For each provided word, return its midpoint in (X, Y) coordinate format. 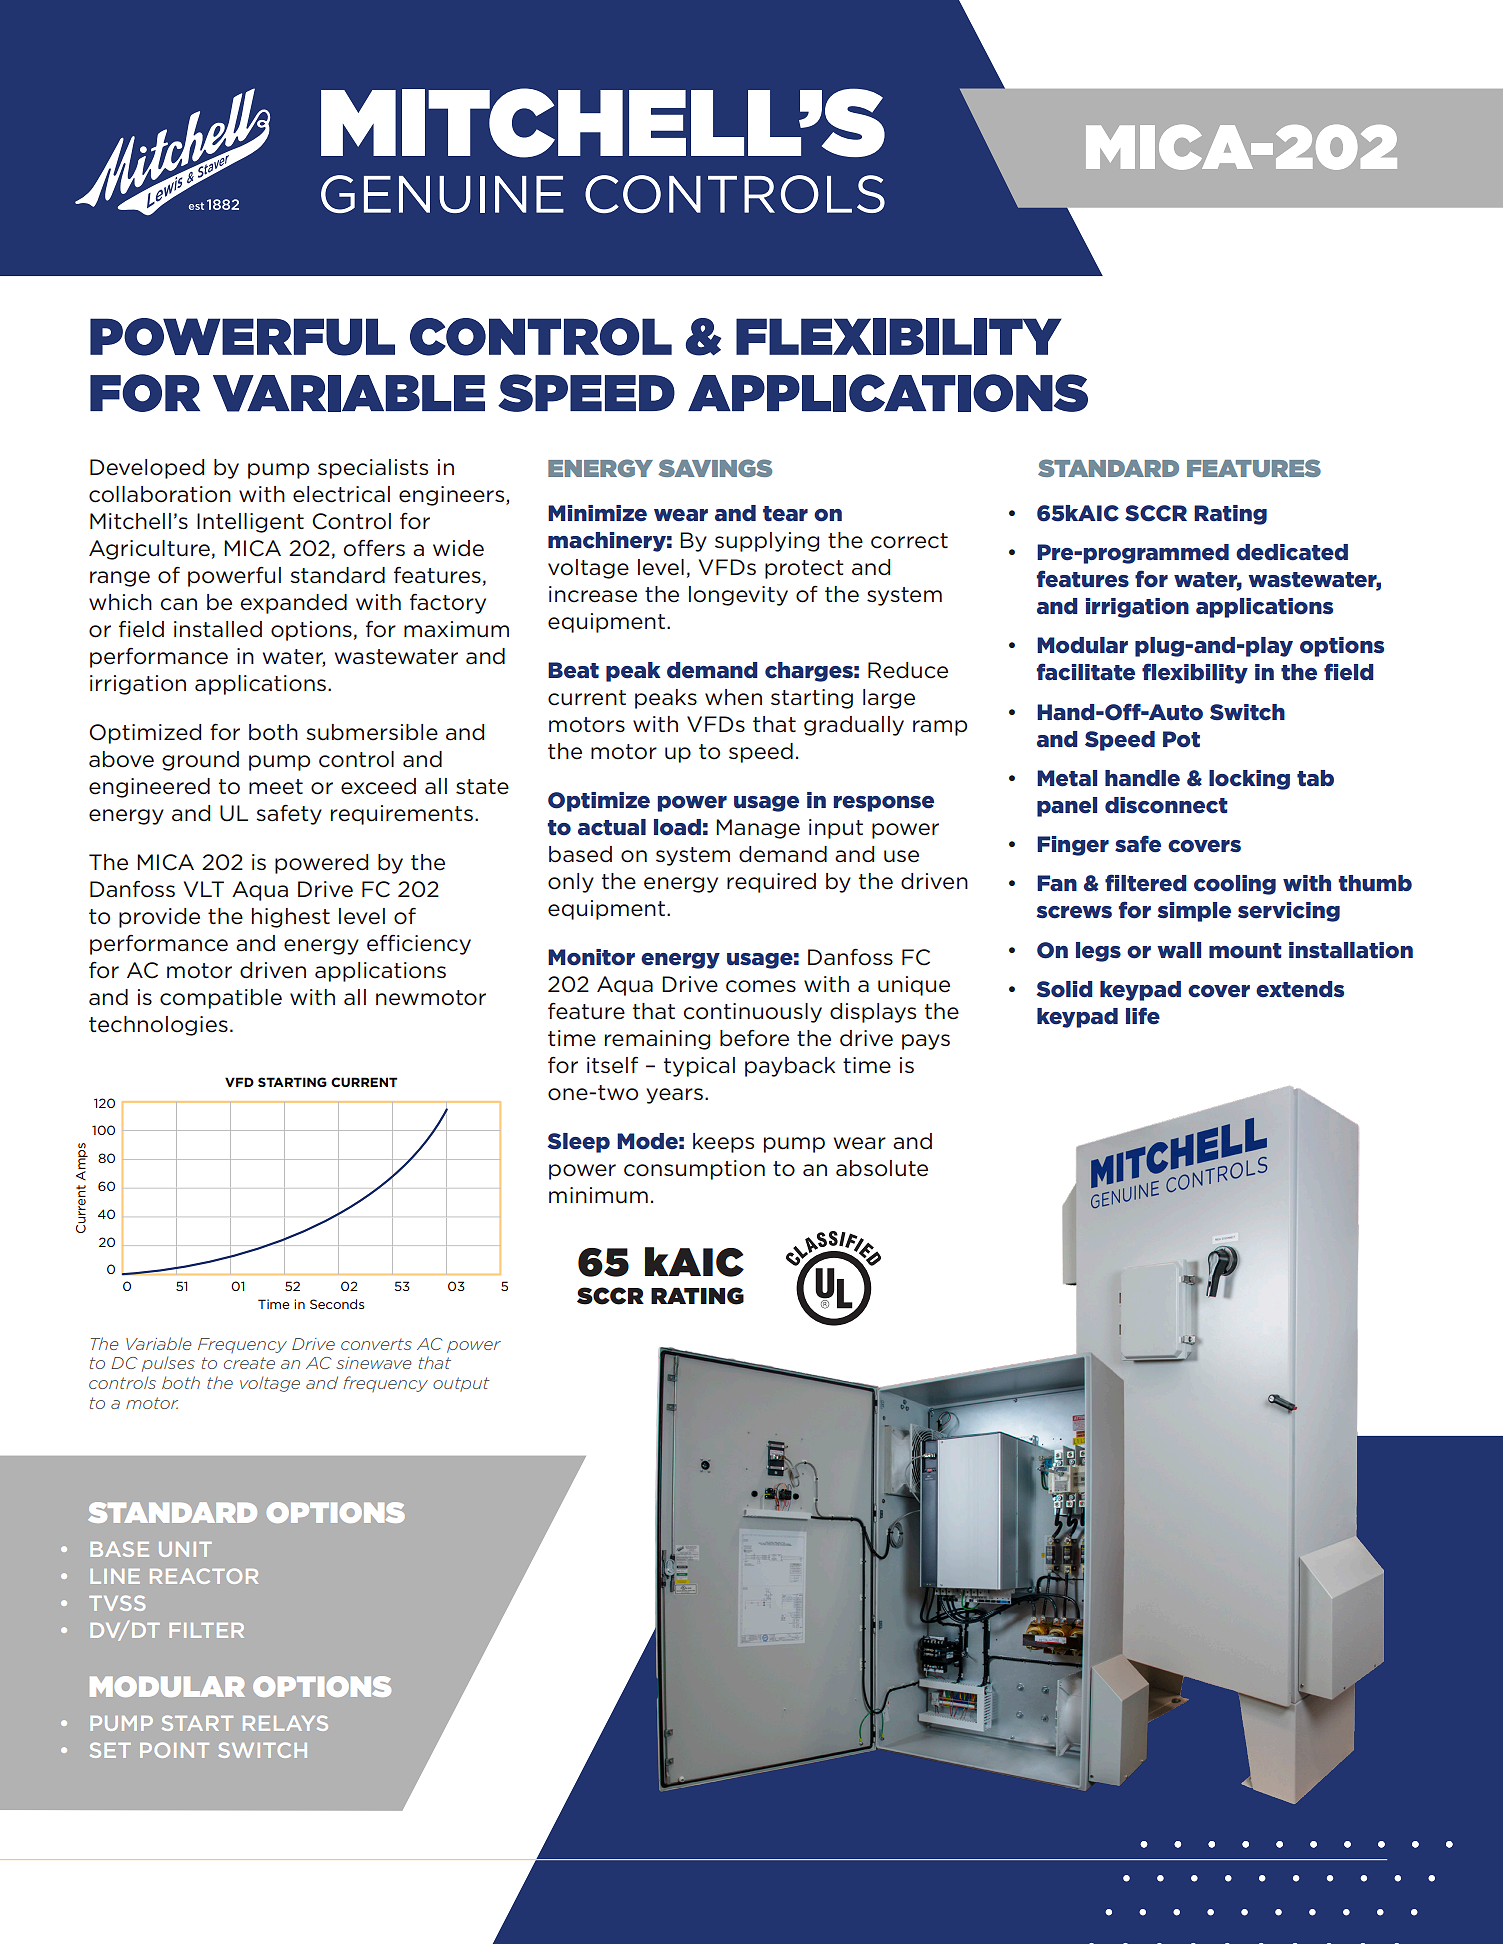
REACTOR (204, 1576)
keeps (723, 1143)
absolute (882, 1168)
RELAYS (285, 1723)
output (461, 1384)
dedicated (1292, 552)
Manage (758, 829)
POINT (174, 1750)
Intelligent (250, 523)
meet (276, 787)
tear (785, 514)
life (1143, 1016)
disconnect (1166, 805)
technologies (158, 1026)
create (249, 1363)
